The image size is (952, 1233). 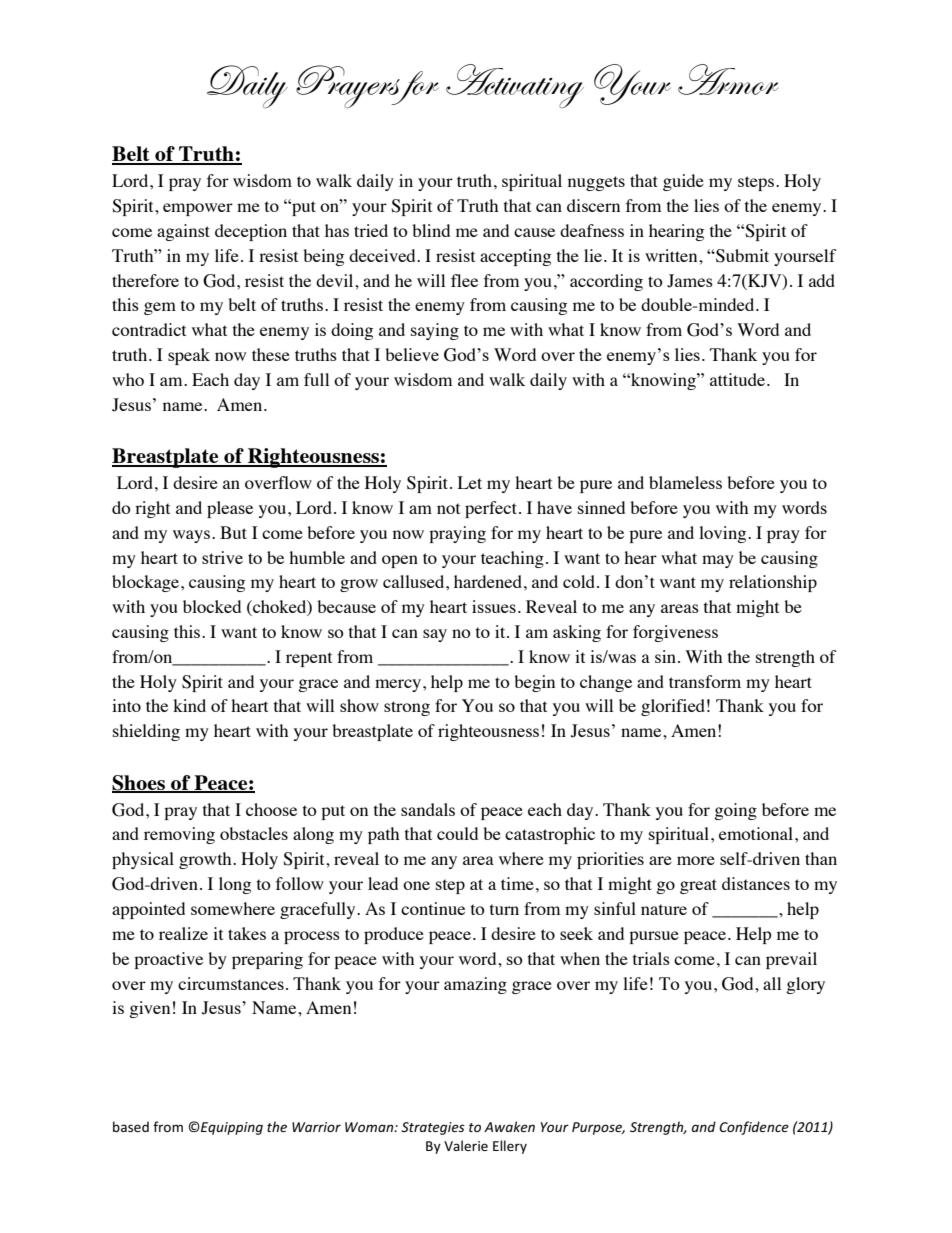 I want to click on blocked, so click(x=212, y=606).
